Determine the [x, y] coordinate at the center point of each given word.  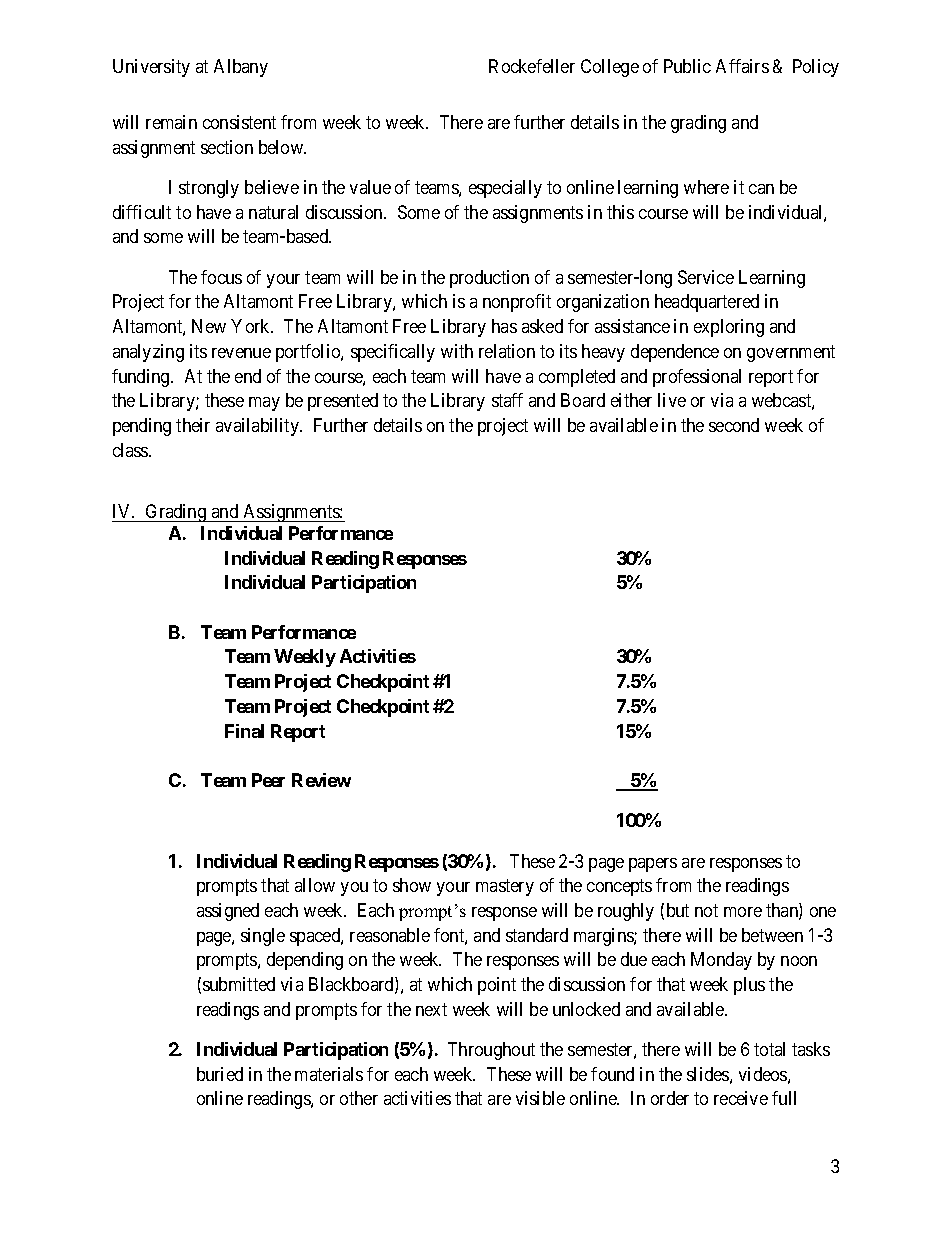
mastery [505, 887]
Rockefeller [532, 66]
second [734, 425]
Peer [268, 780]
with [457, 351]
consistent [239, 122]
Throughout [491, 1051]
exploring [729, 328]
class [131, 450]
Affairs [742, 66]
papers [653, 865]
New [209, 326]
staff [507, 400]
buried [220, 1074]
